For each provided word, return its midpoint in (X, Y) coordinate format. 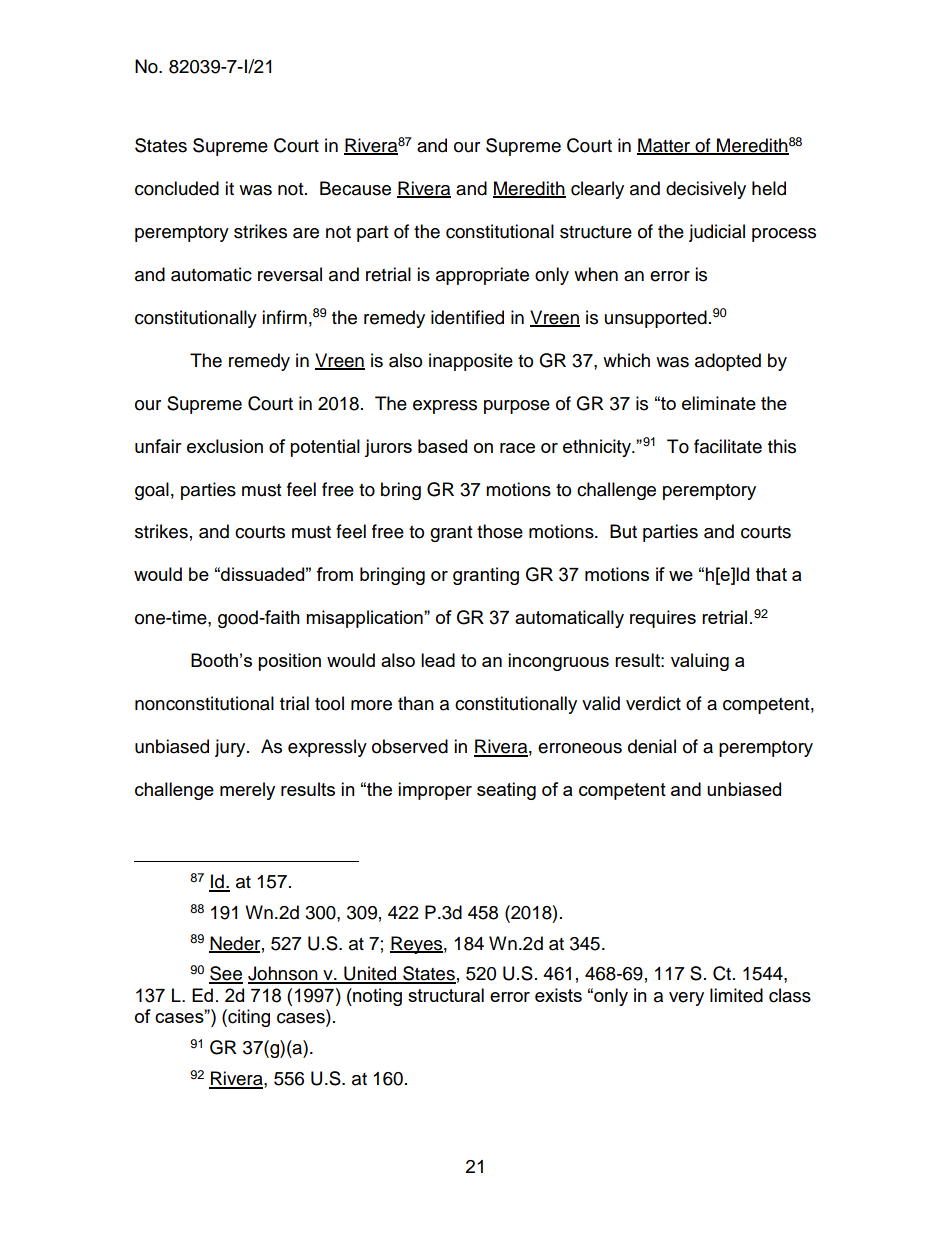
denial (652, 746)
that (771, 574)
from (334, 574)
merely (247, 791)
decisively (706, 190)
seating (506, 791)
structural (446, 995)
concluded (177, 188)
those (500, 531)
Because (355, 188)
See (226, 974)
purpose (517, 407)
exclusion (225, 446)
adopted (728, 362)
